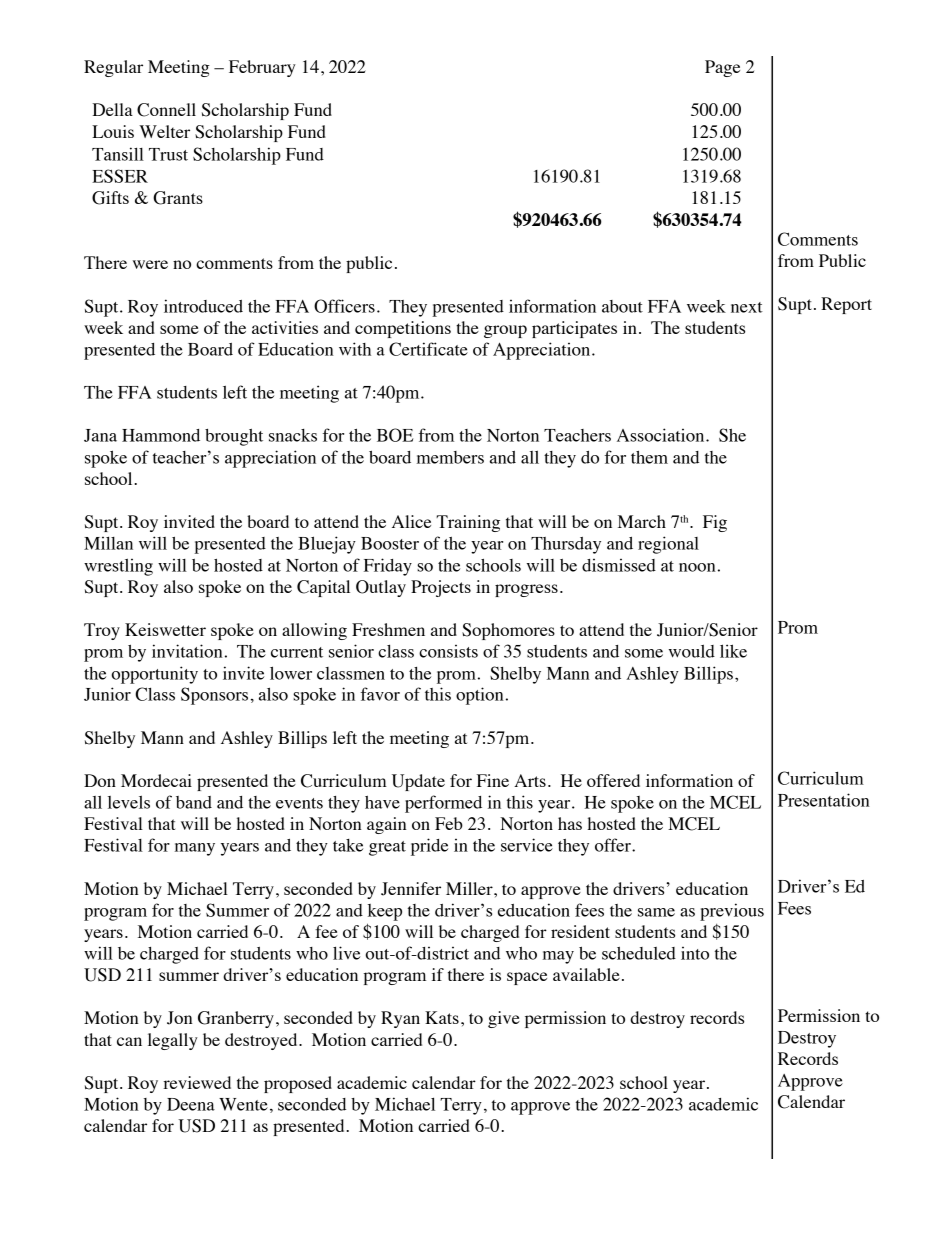 The image size is (952, 1233). What do you see at coordinates (118, 567) in the document?
I see `wrestling` at bounding box center [118, 567].
